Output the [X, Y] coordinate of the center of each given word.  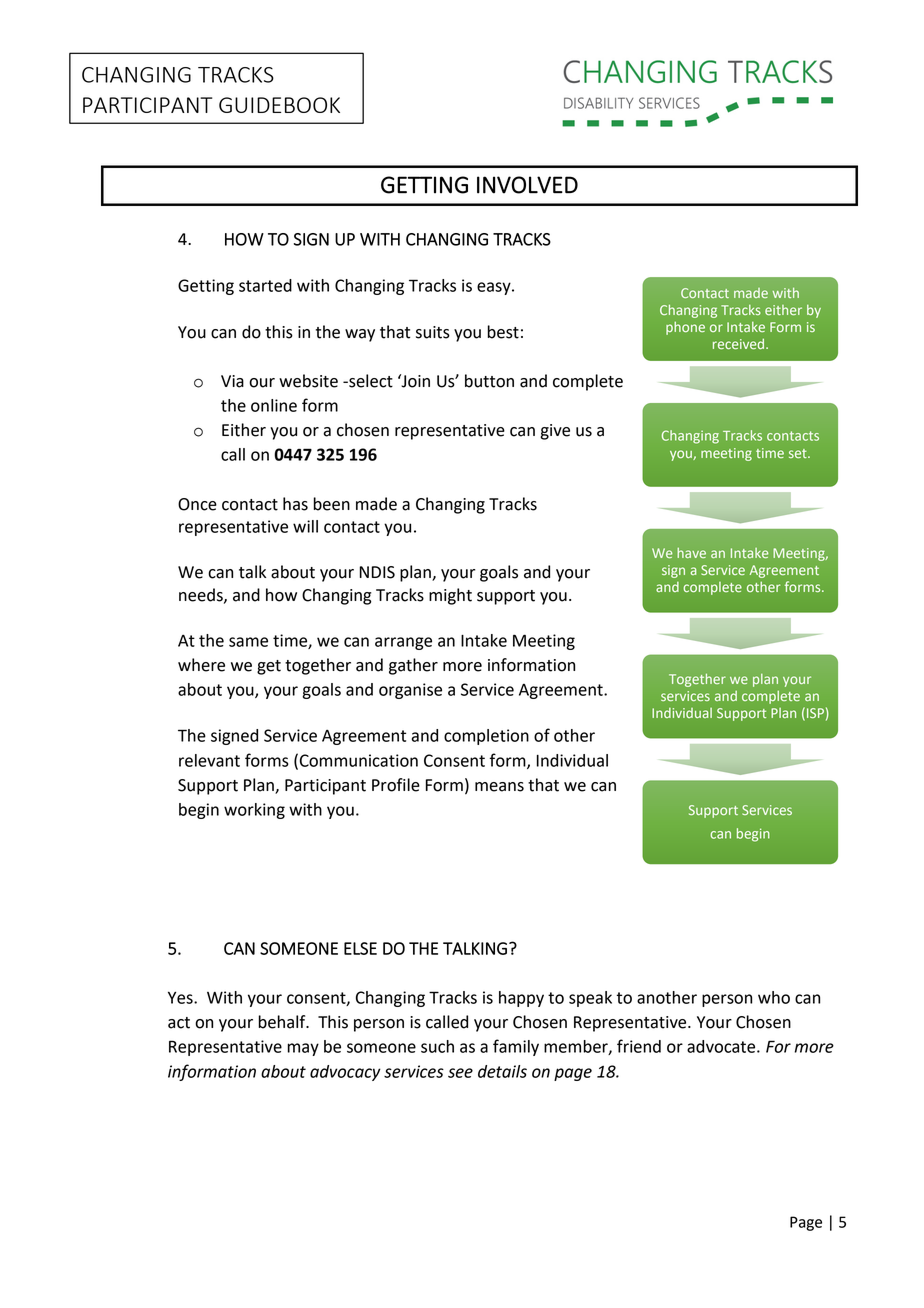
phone [685, 328]
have [691, 553]
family [516, 1047]
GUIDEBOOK [279, 105]
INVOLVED [527, 185]
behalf [283, 1022]
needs [202, 595]
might [450, 596]
